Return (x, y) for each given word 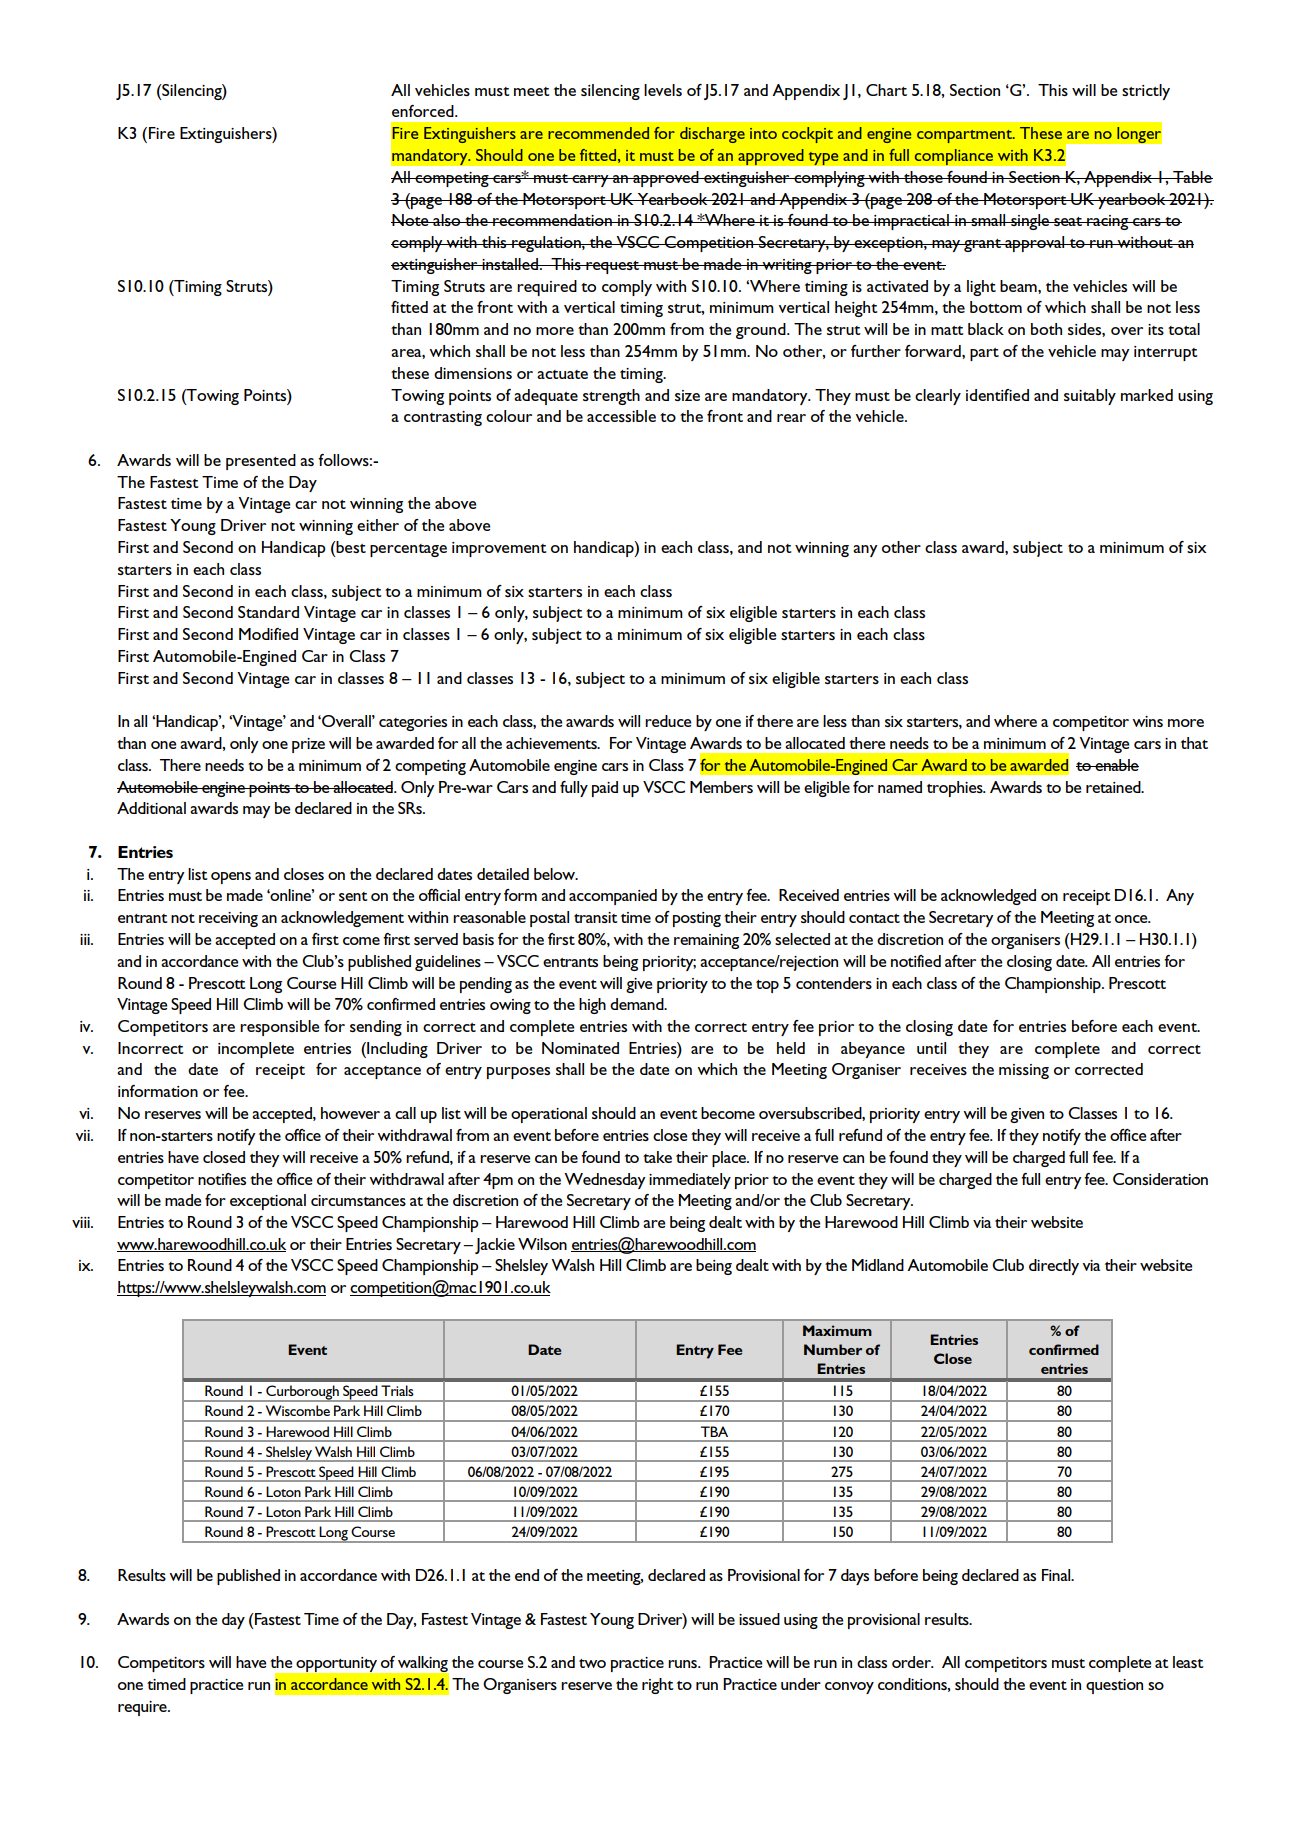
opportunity (336, 1664)
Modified (268, 634)
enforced (424, 111)
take (657, 1157)
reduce (668, 721)
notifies (222, 1179)
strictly (1146, 92)
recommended (598, 133)
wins (1147, 721)
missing (1024, 1071)
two (592, 1663)
